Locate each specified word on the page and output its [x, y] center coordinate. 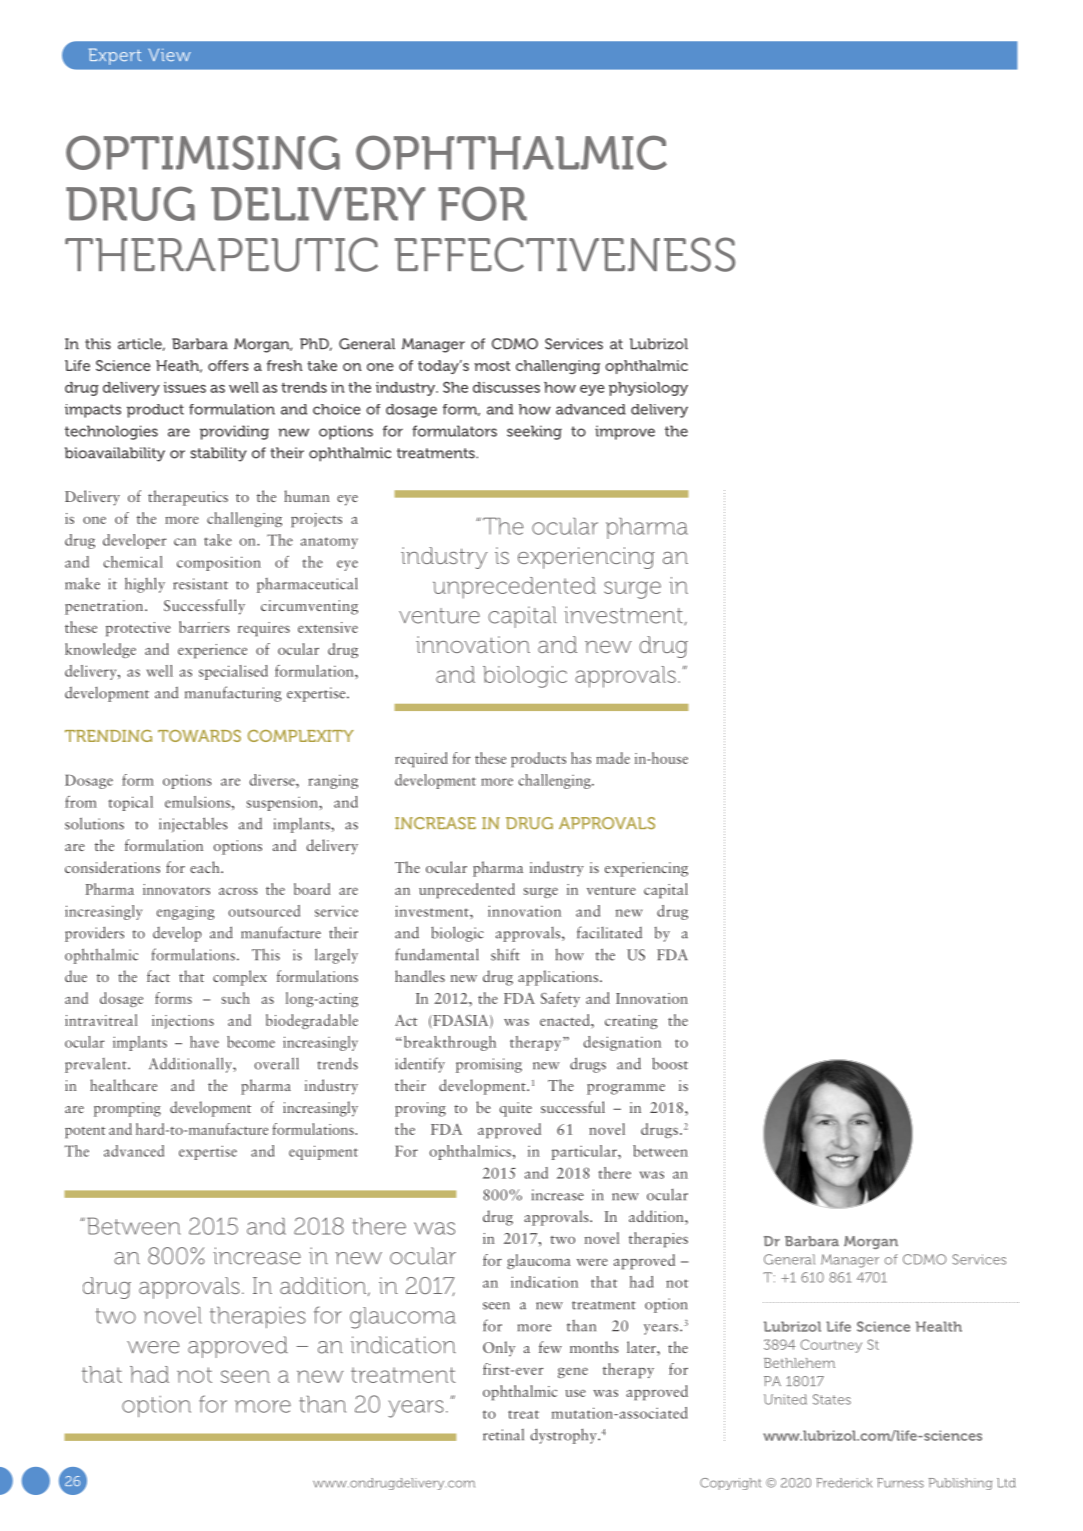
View [169, 54]
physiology [648, 389]
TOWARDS [199, 736]
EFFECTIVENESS [565, 254]
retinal [503, 1435]
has [581, 758]
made [613, 758]
